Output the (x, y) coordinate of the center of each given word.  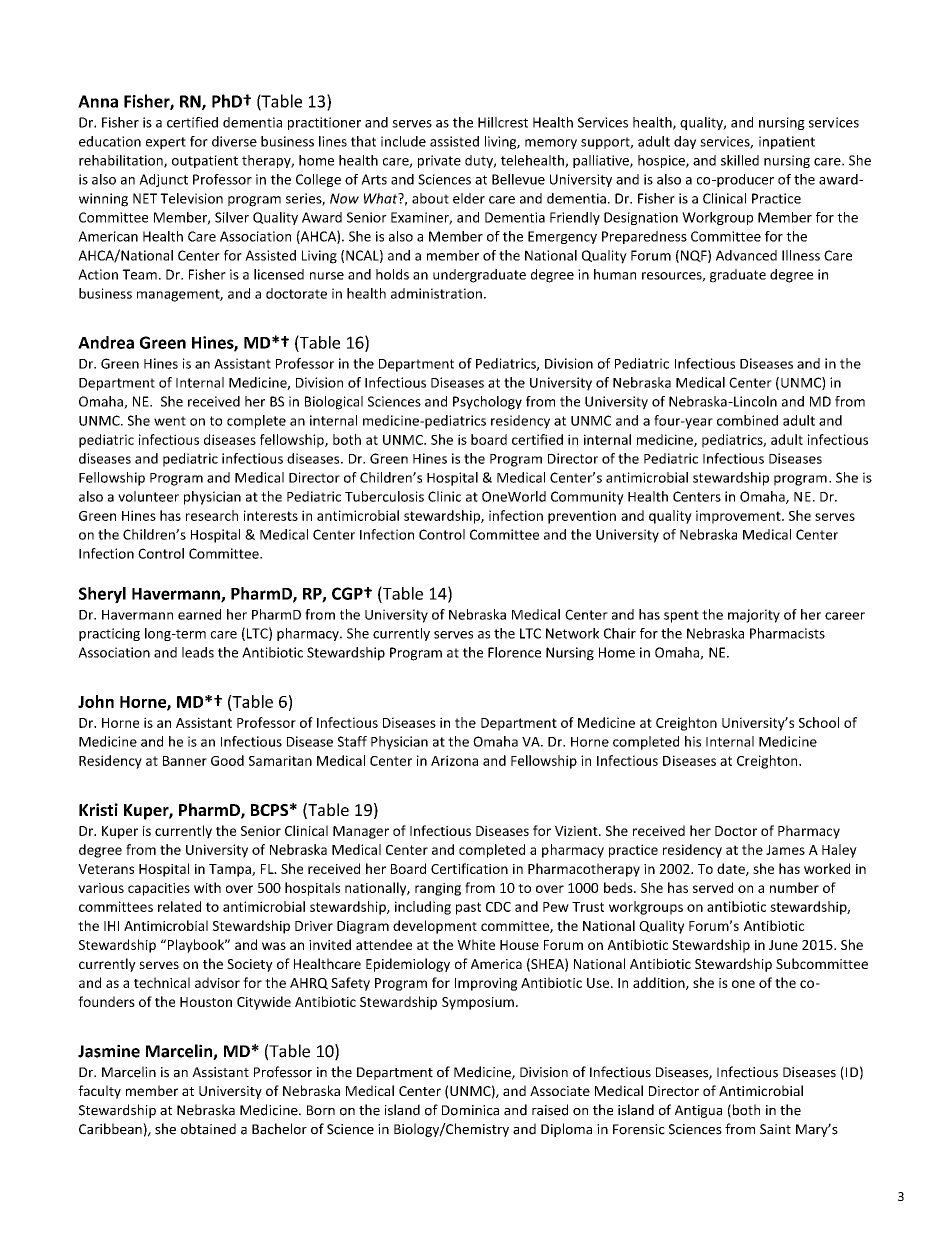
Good (227, 760)
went (170, 421)
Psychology (487, 403)
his (693, 741)
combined (747, 420)
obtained (208, 1129)
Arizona (454, 760)
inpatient (787, 143)
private (439, 161)
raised (550, 1110)
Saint (775, 1129)
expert (166, 143)
